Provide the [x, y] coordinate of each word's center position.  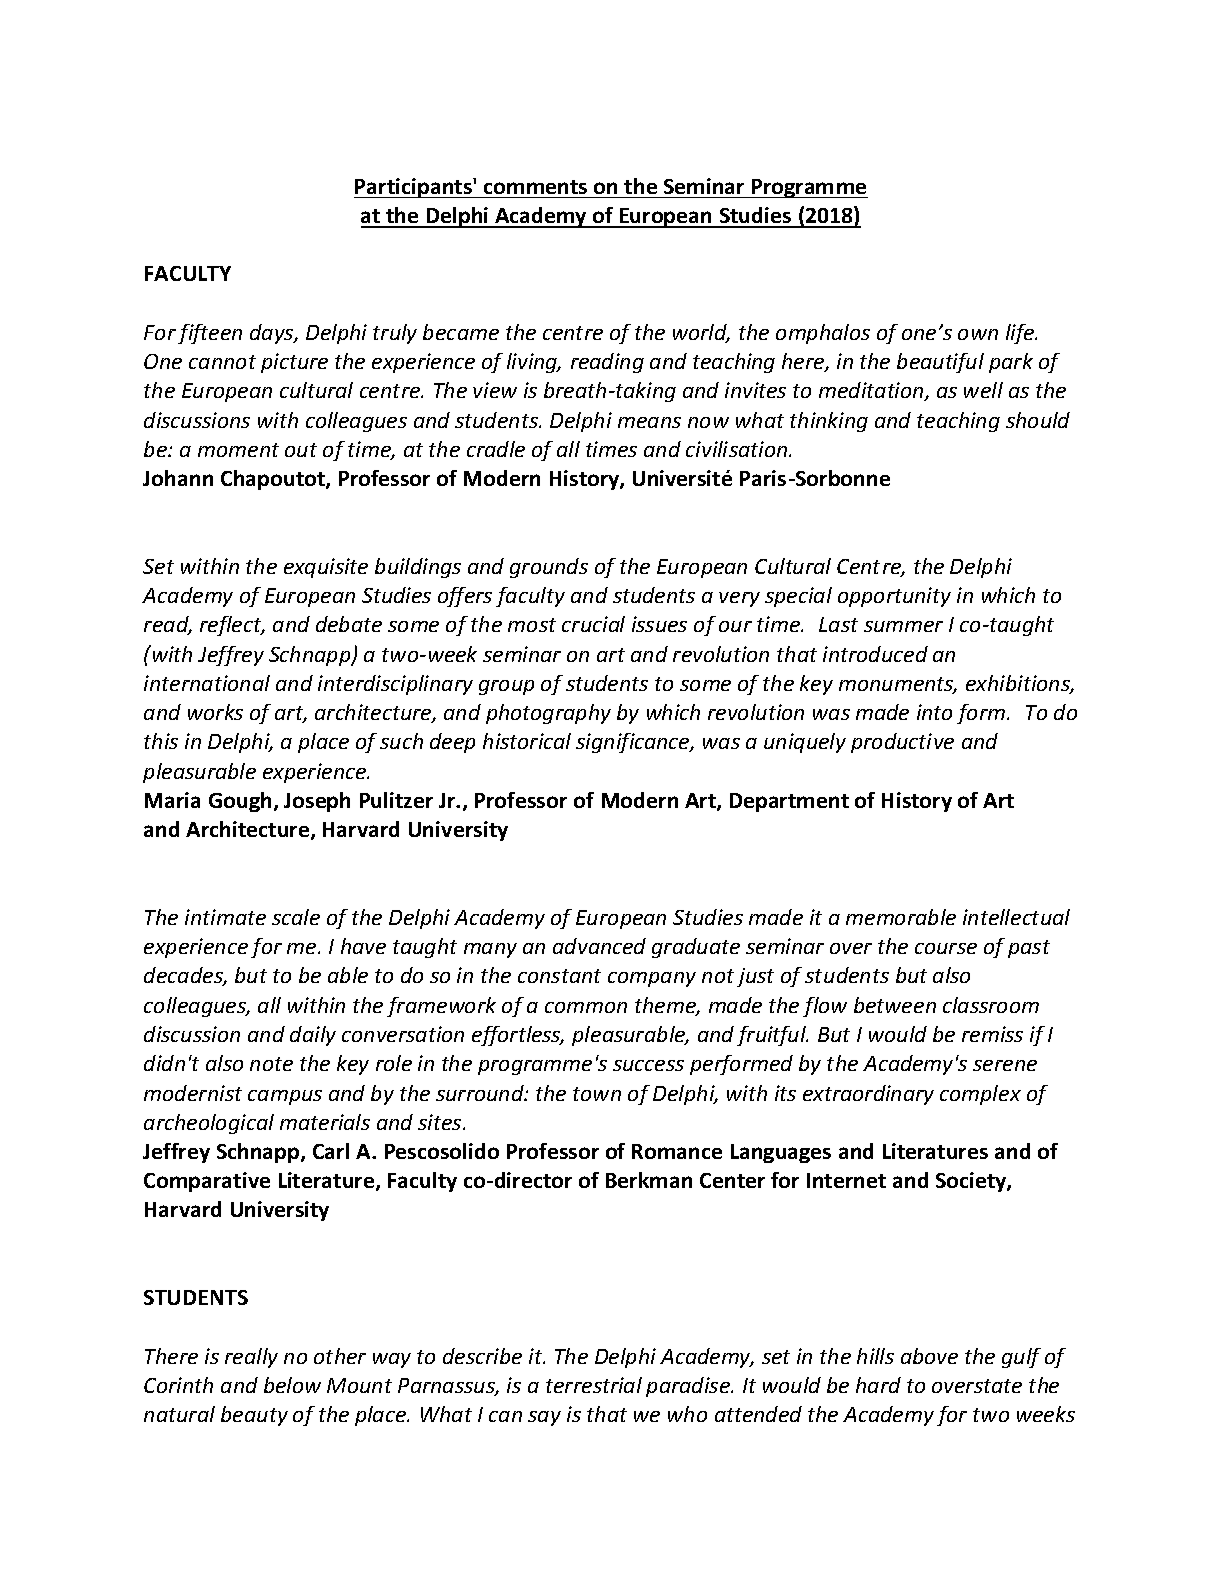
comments [535, 187]
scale [296, 917]
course [946, 948]
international [207, 683]
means [649, 422]
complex [980, 1095]
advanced [599, 946]
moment [238, 450]
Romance [677, 1151]
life [1021, 334]
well [983, 390]
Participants [414, 188]
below [292, 1385]
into [934, 712]
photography [548, 714]
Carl [331, 1151]
